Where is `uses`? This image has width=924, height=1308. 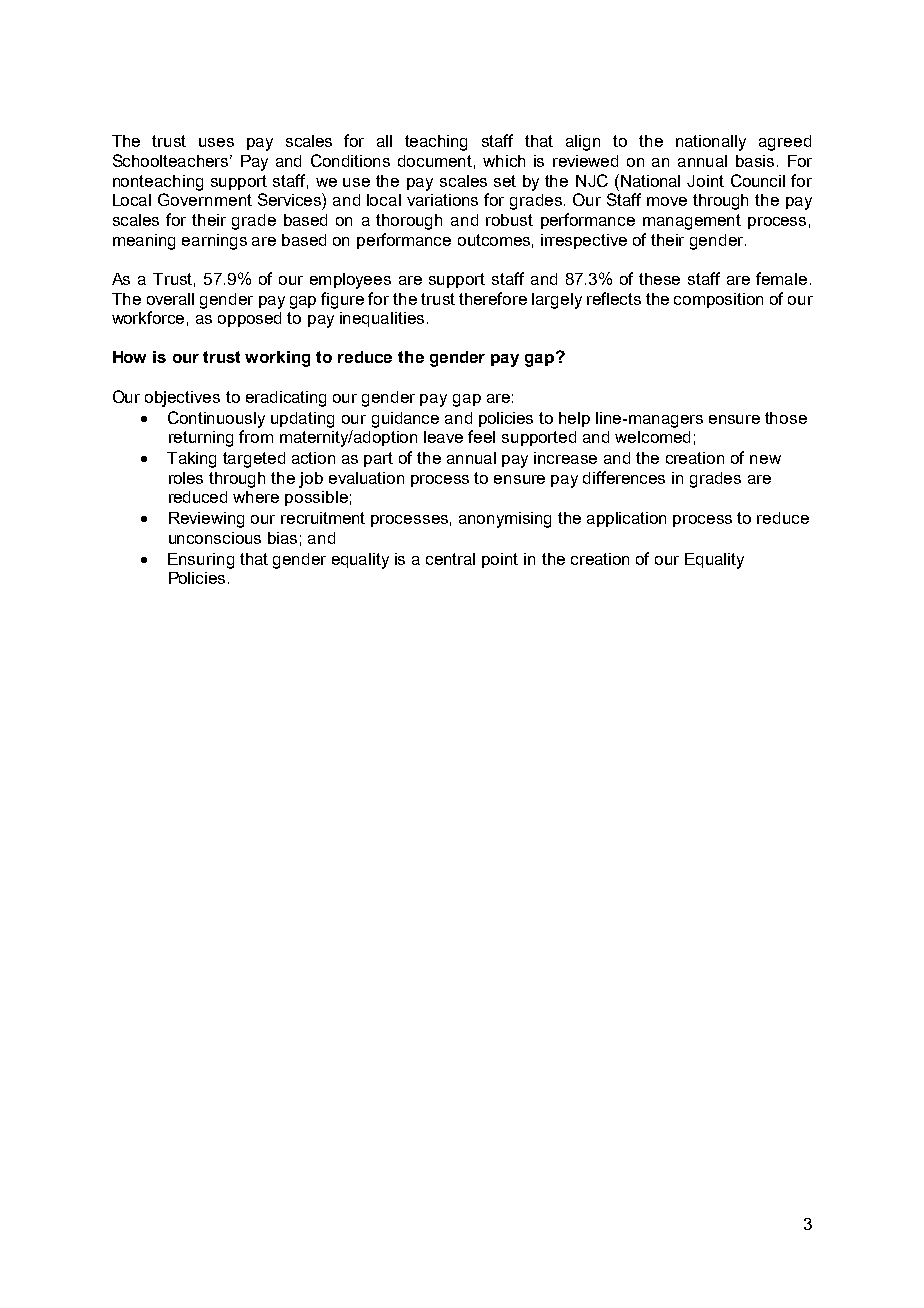
uses is located at coordinates (216, 142).
